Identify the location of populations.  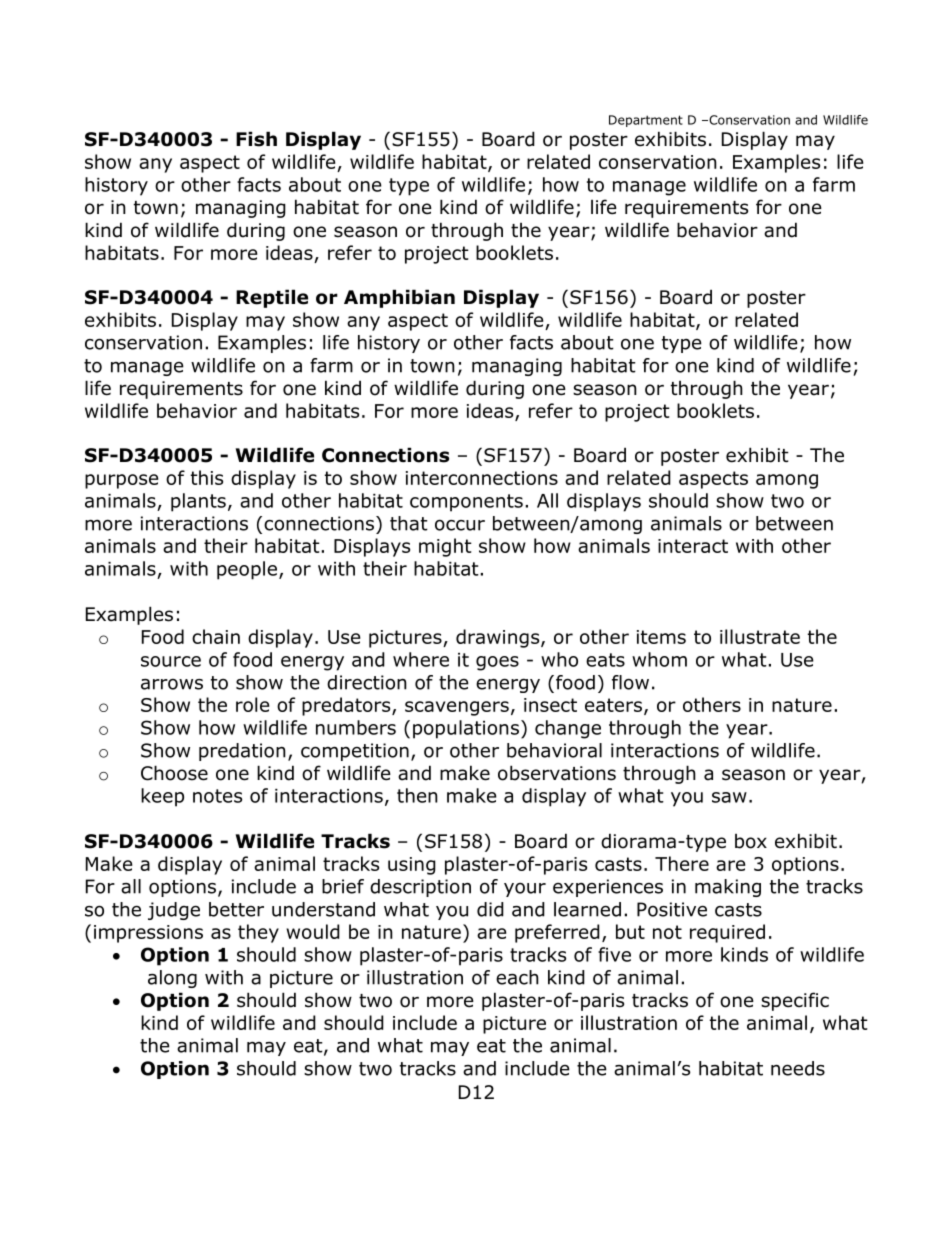
(466, 729).
